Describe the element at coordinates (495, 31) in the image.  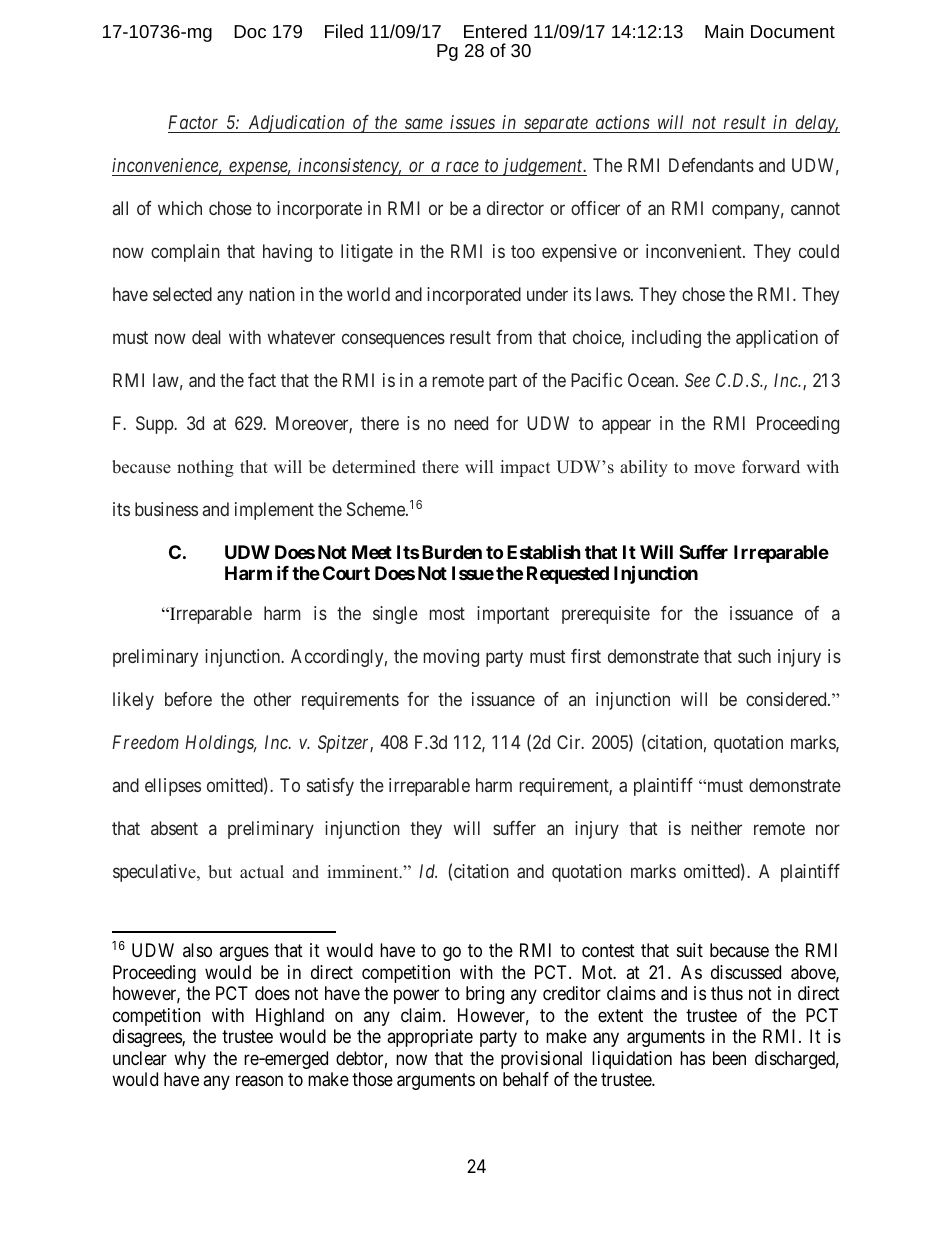
I see `Entered` at that location.
